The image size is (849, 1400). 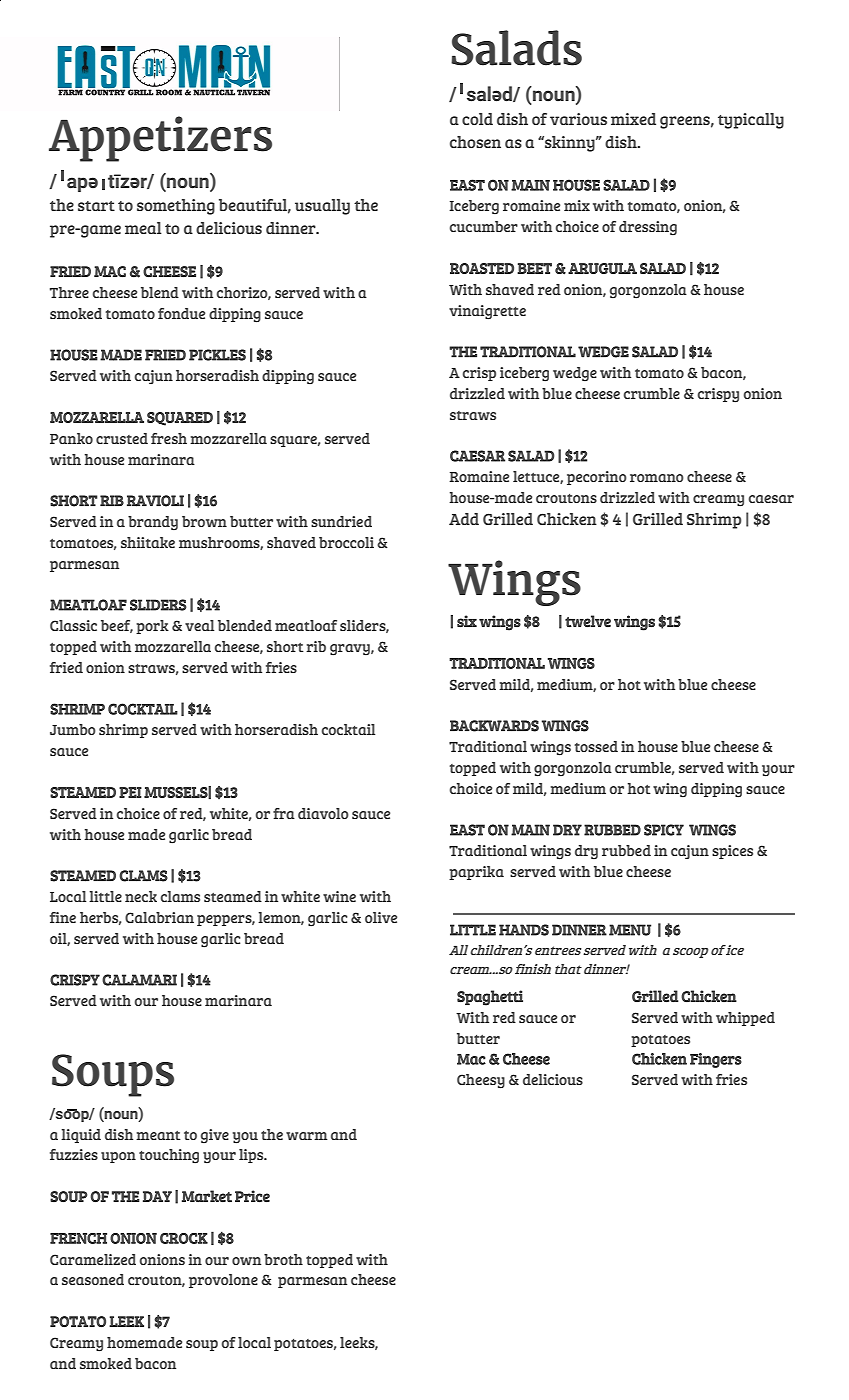 I want to click on broth, so click(x=283, y=1259).
